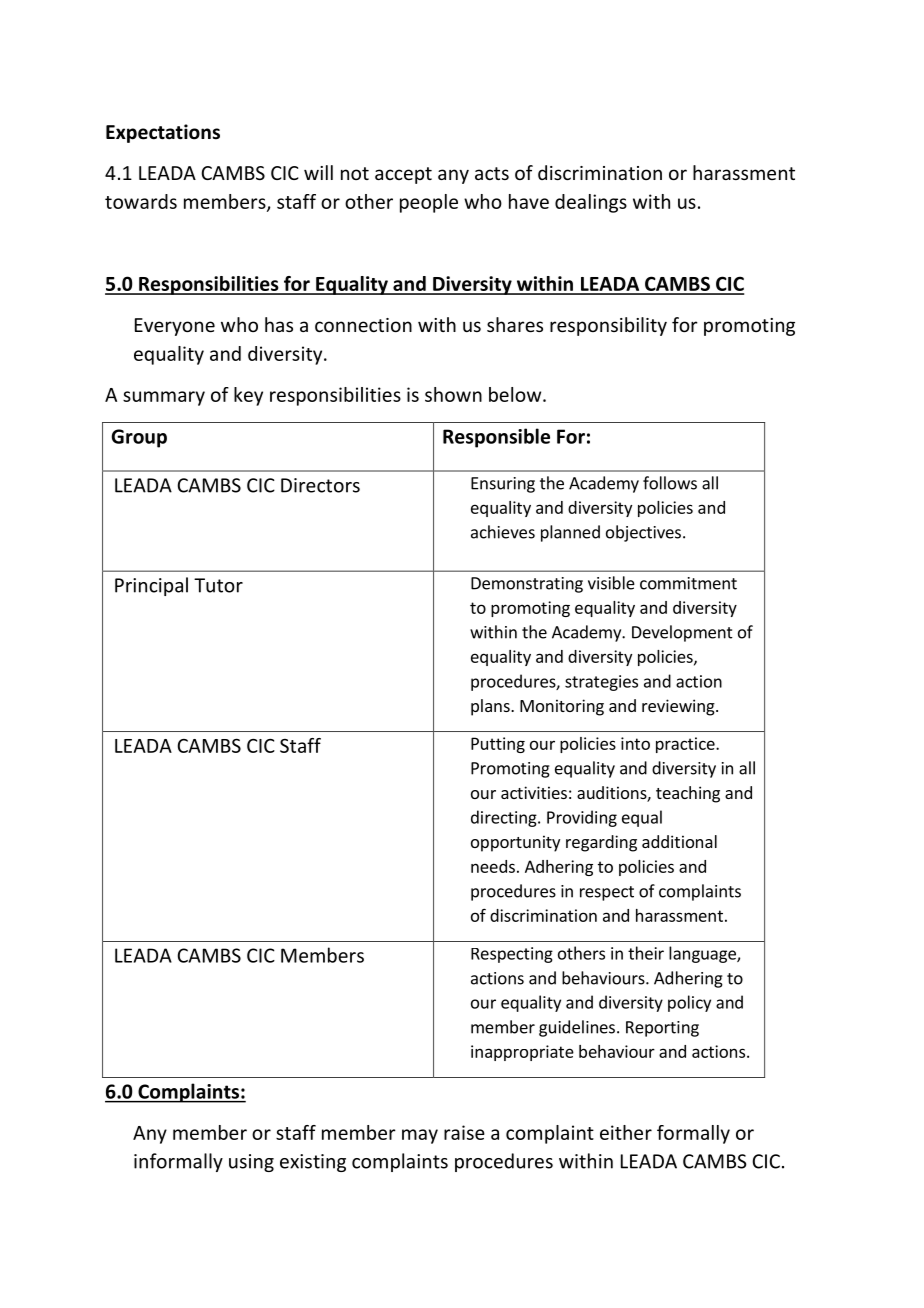 This screenshot has width=924, height=1308. Describe the element at coordinates (682, 633) in the screenshot. I see `Development` at that location.
